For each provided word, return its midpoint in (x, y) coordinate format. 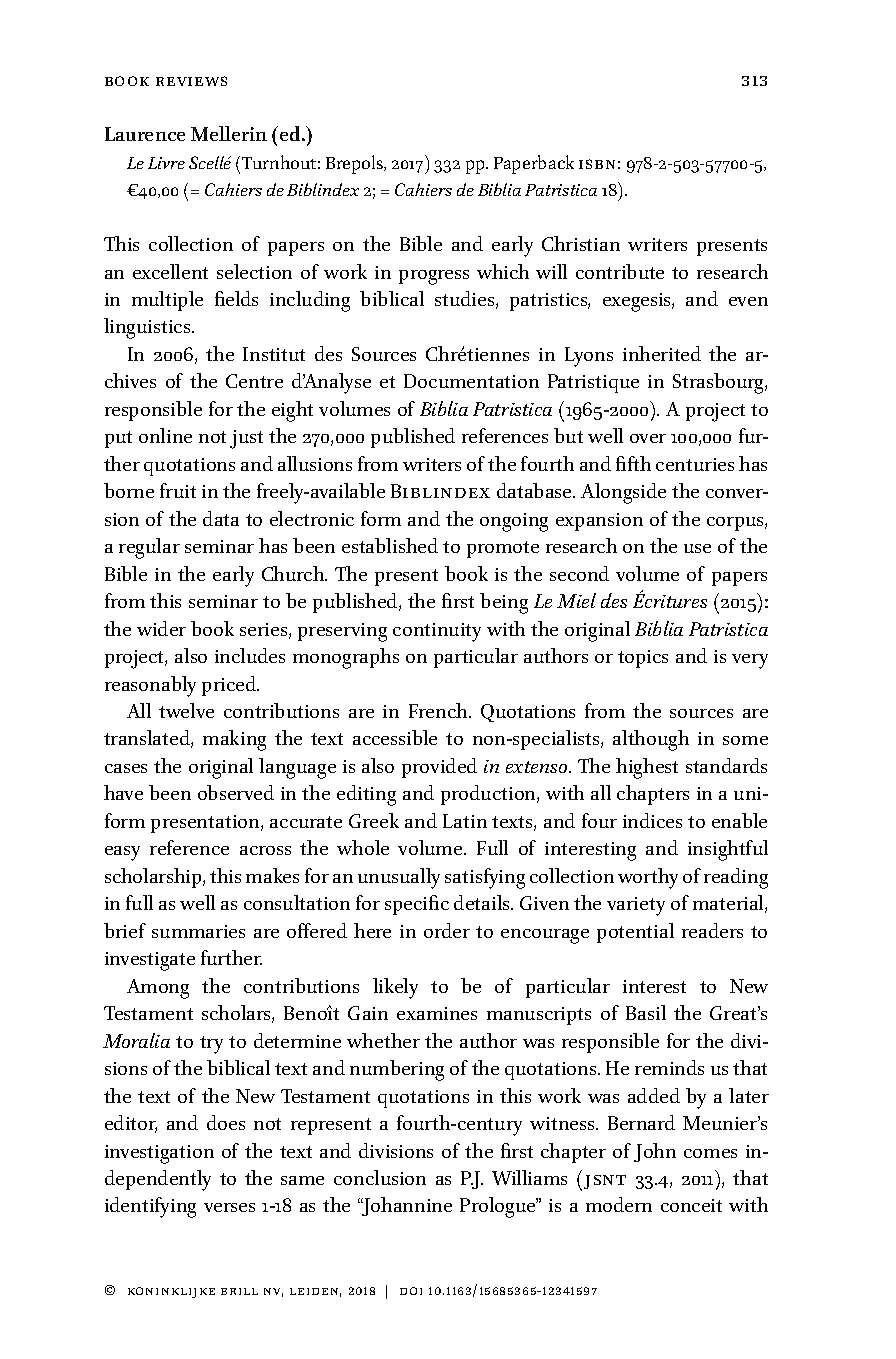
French (439, 710)
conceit (691, 1205)
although (651, 740)
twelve (186, 710)
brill (239, 1291)
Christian (581, 243)
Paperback (534, 164)
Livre (166, 163)
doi (411, 1291)
